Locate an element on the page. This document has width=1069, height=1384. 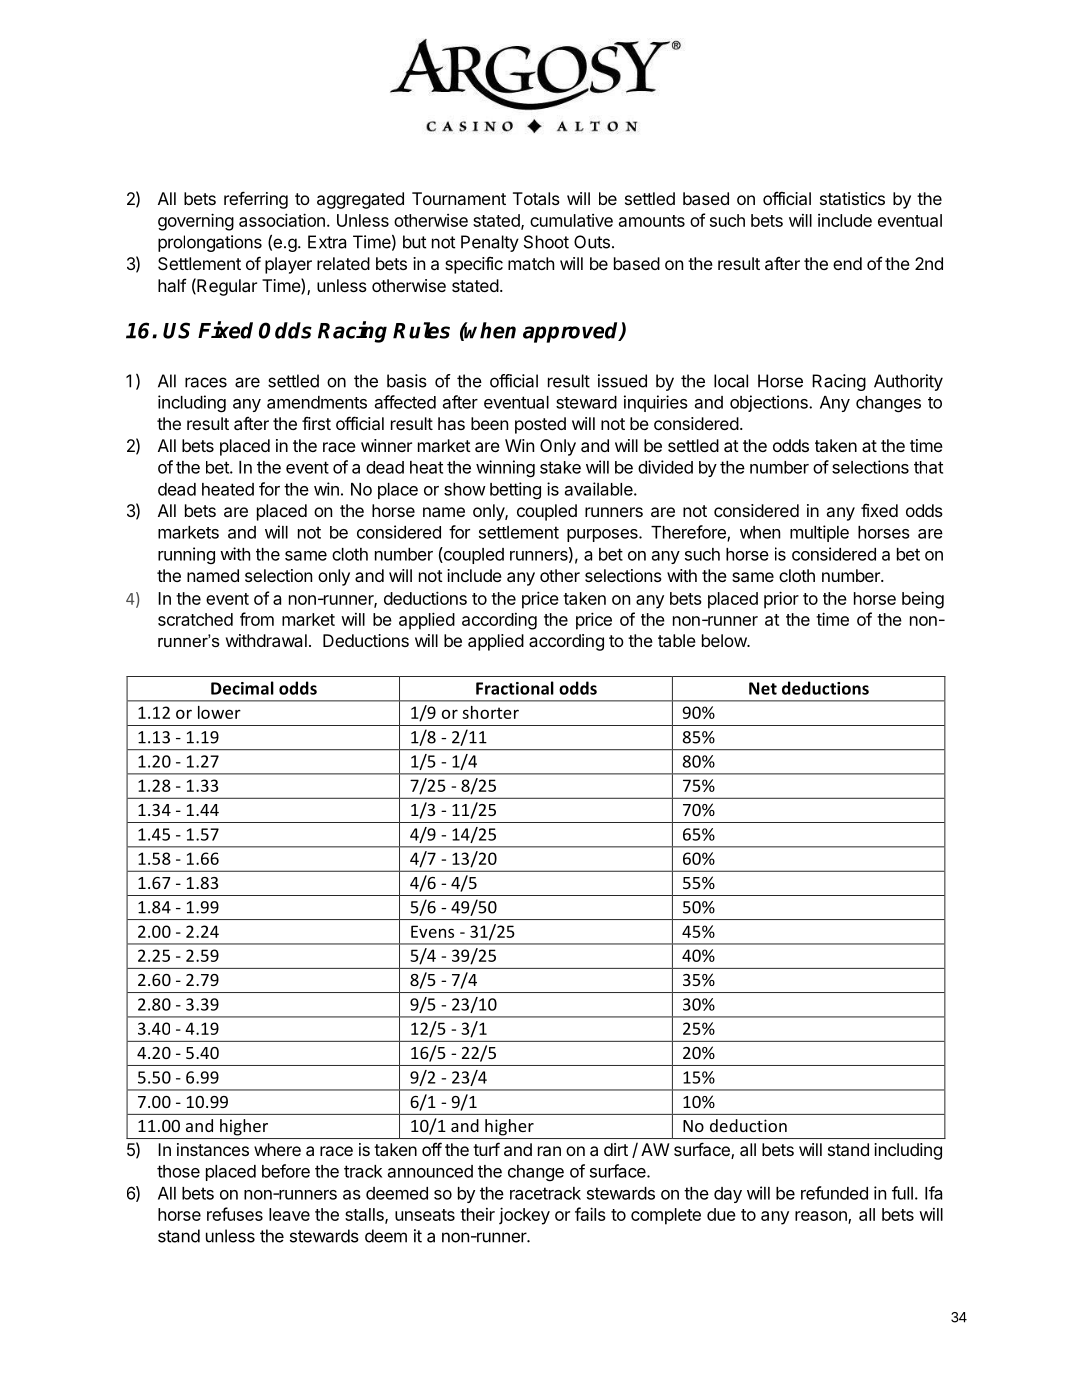
Fractional is located at coordinates (515, 688).
